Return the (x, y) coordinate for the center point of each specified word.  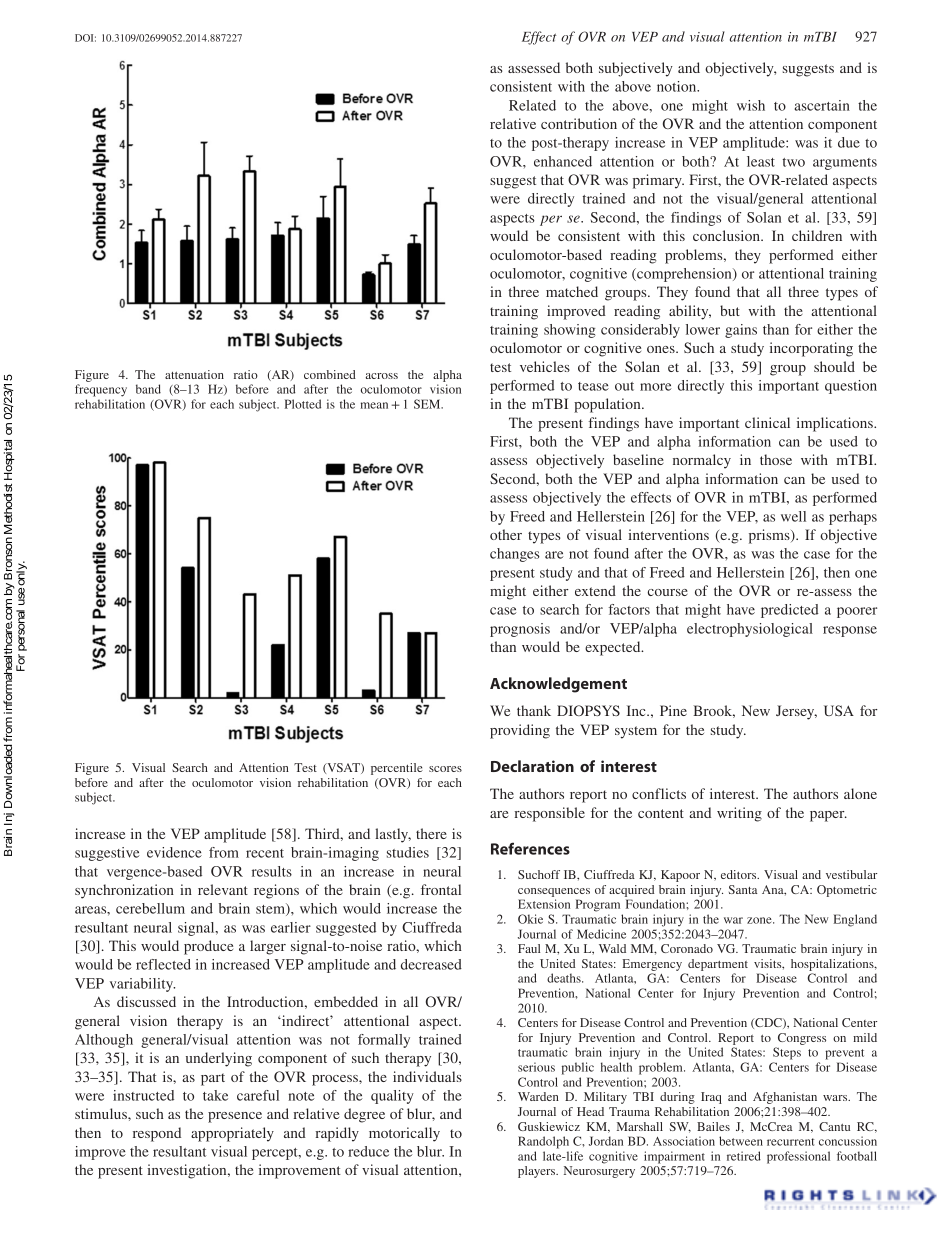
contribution (579, 123)
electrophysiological (750, 630)
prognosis (520, 630)
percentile (397, 769)
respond (157, 1134)
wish (751, 105)
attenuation (194, 374)
